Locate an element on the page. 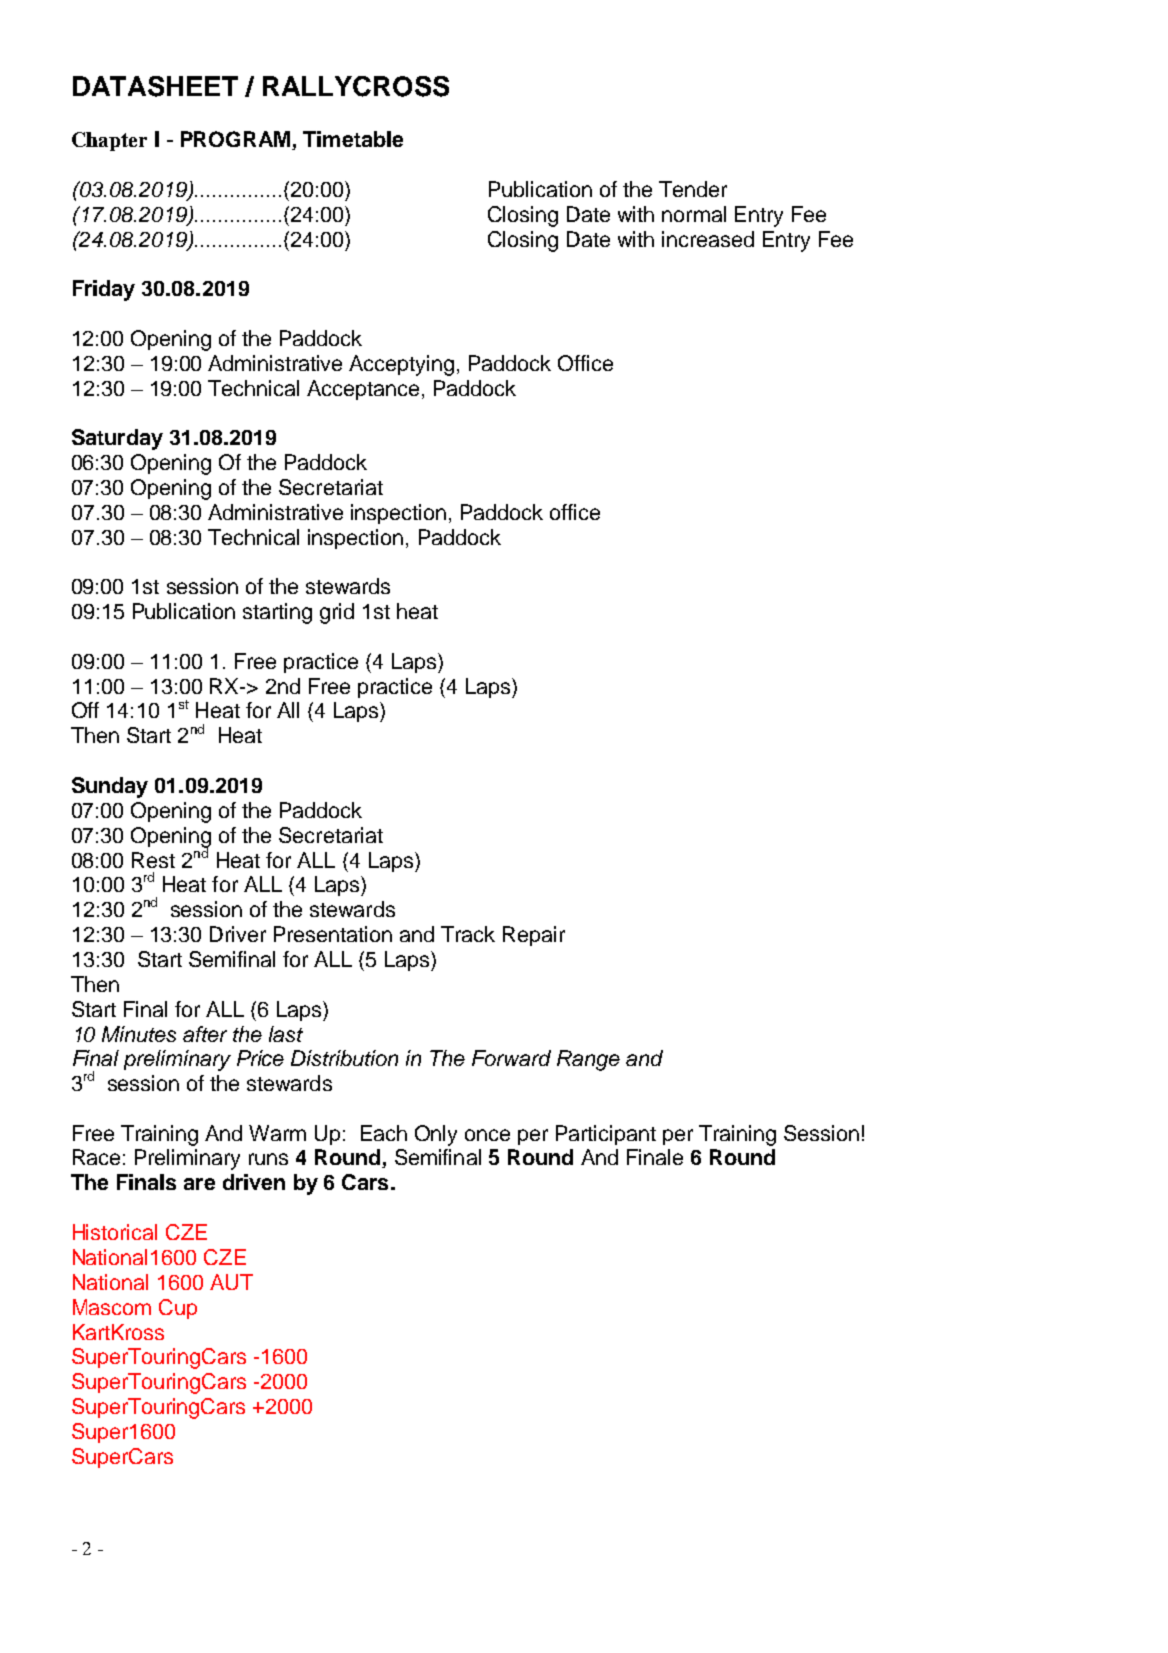 The height and width of the document is (1653, 1168). increased is located at coordinates (708, 239).
